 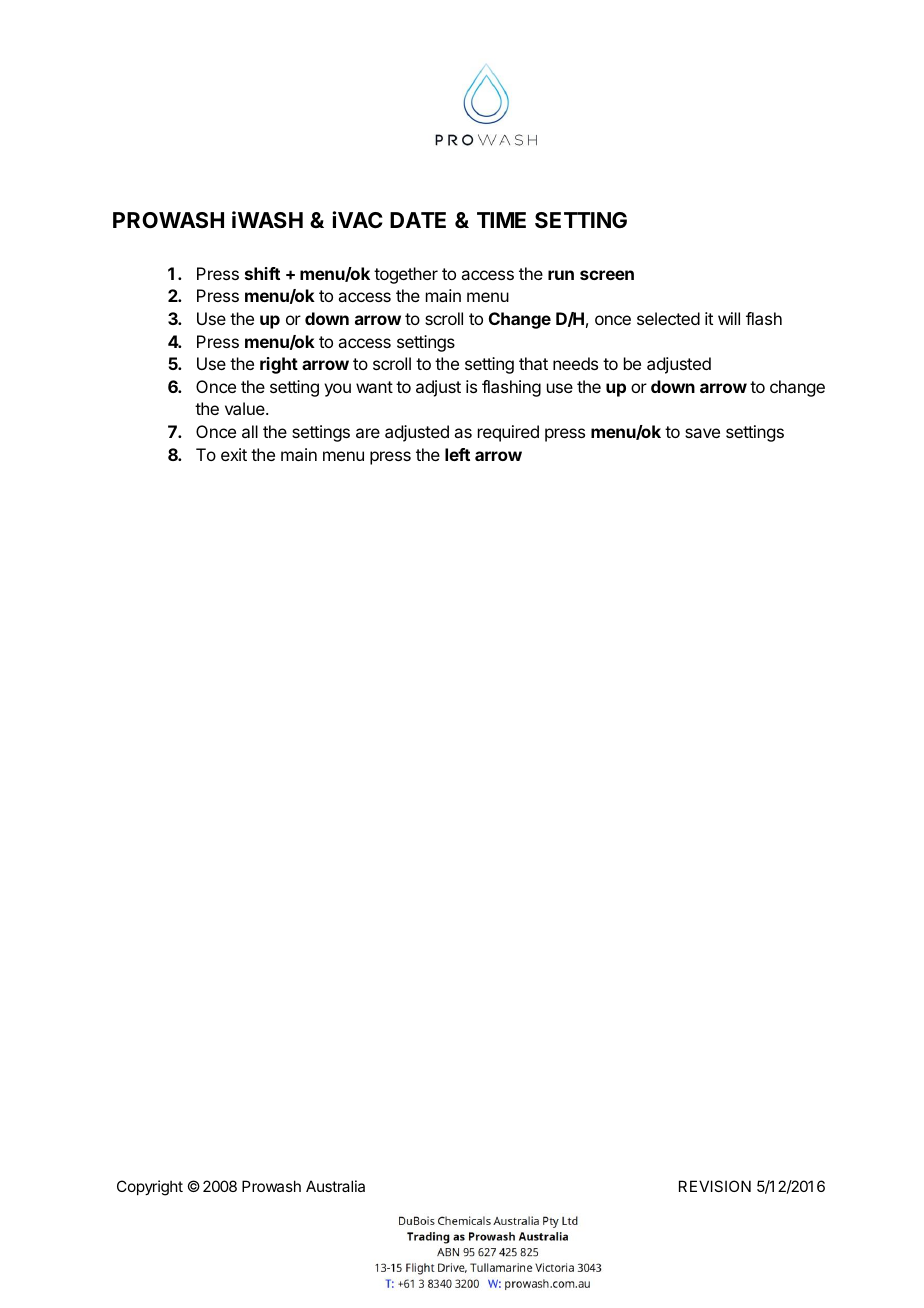 What do you see at coordinates (335, 1186) in the screenshot?
I see `Australia` at bounding box center [335, 1186].
